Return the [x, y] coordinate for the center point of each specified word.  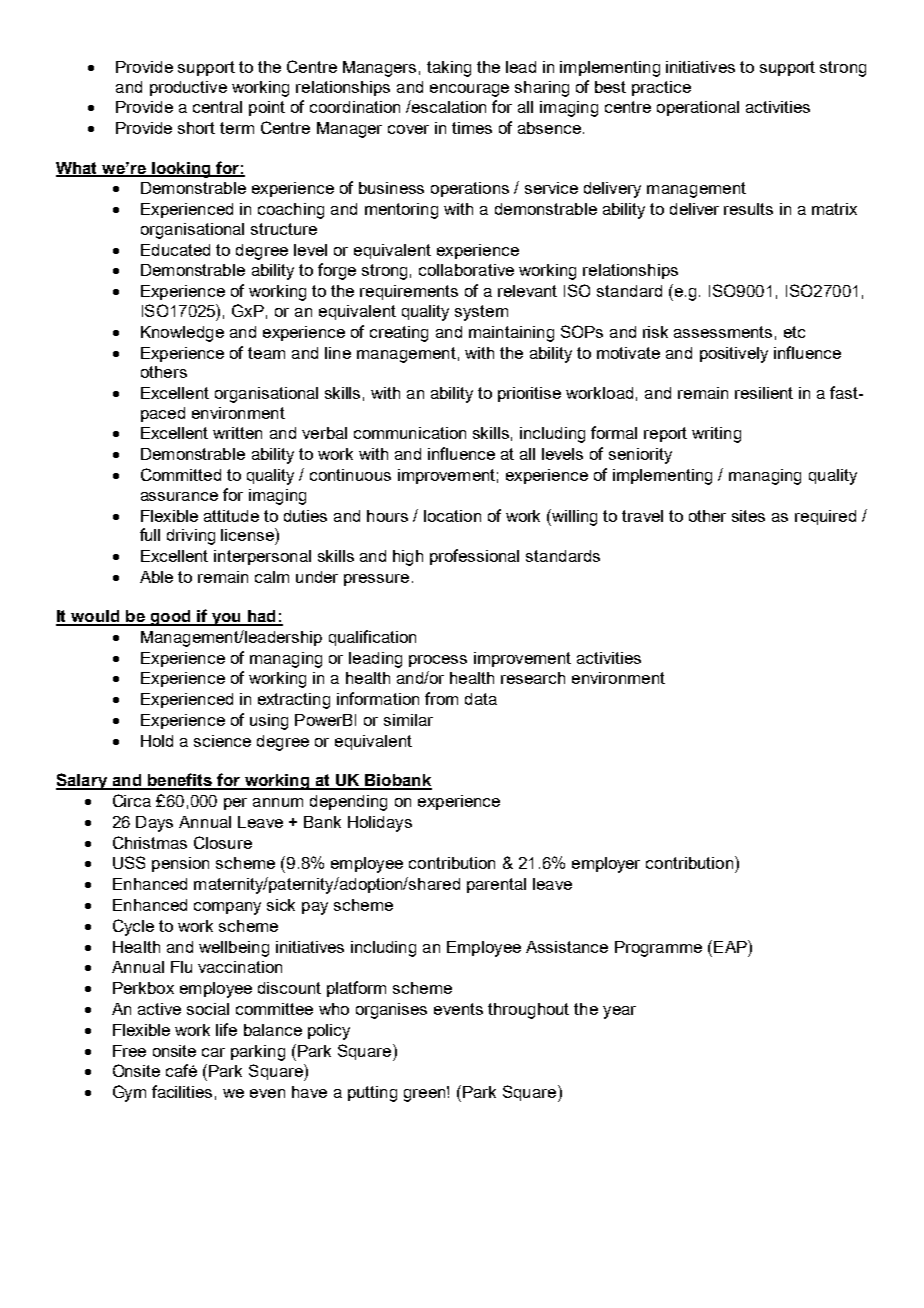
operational [698, 108]
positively [734, 355]
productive [188, 88]
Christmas [150, 842]
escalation [448, 106]
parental [496, 885]
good [170, 618]
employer [606, 865]
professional [474, 557]
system [481, 313]
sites [748, 516]
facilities [182, 1091]
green [426, 1094]
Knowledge [182, 334]
